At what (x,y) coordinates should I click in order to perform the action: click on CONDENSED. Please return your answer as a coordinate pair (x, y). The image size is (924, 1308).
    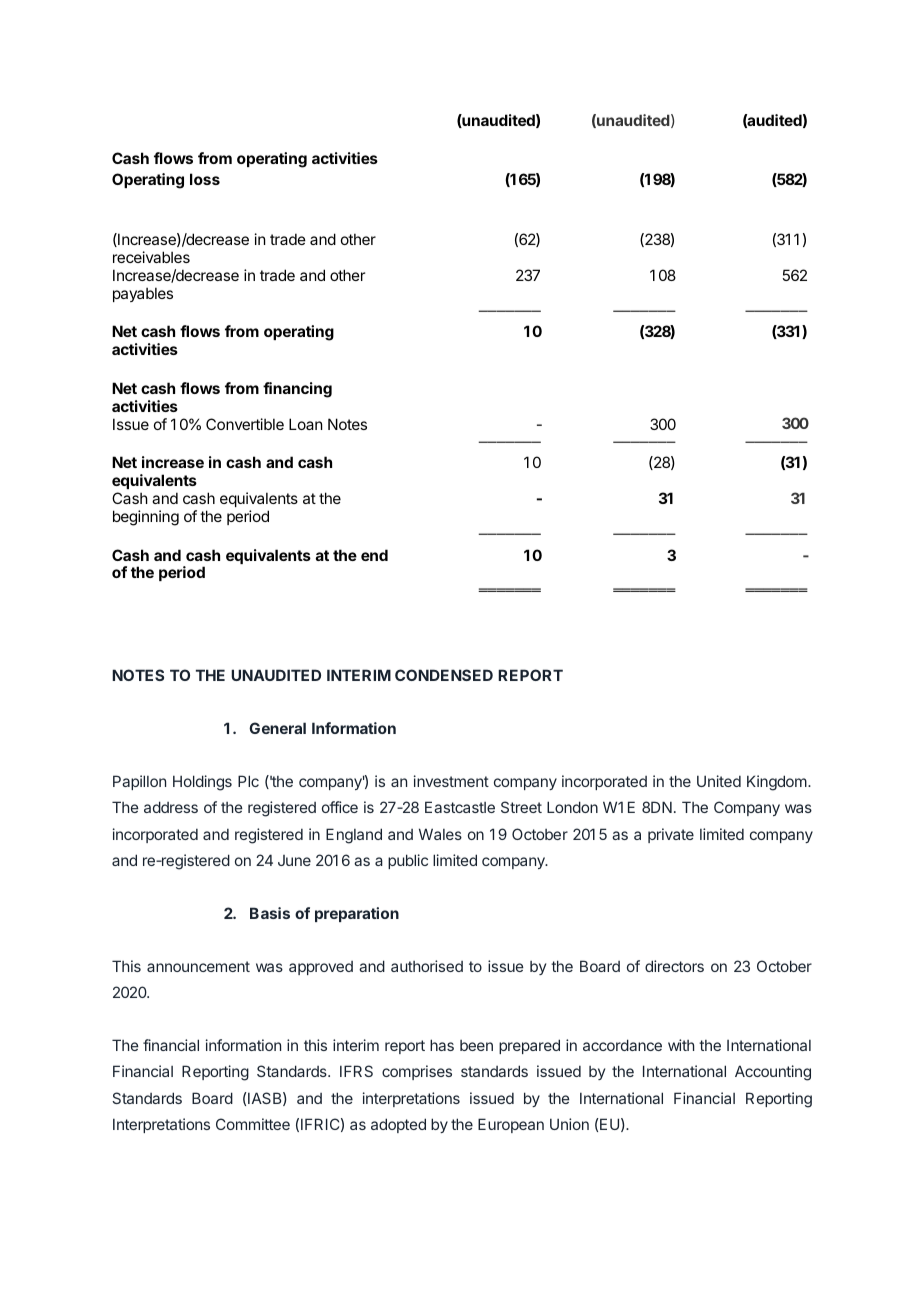
    Looking at the image, I should click on (444, 675).
